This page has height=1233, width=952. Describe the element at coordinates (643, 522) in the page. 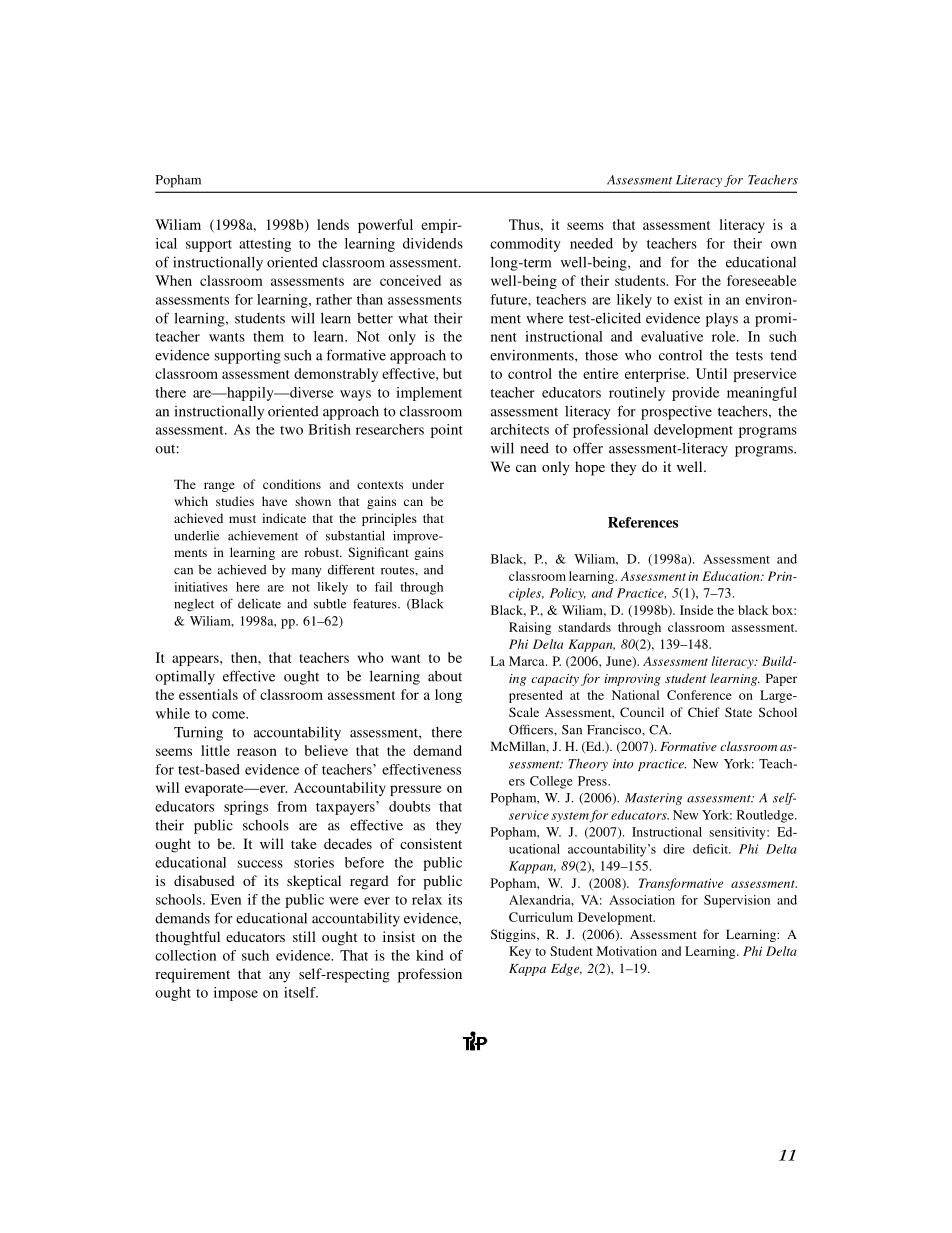

I see `References` at that location.
